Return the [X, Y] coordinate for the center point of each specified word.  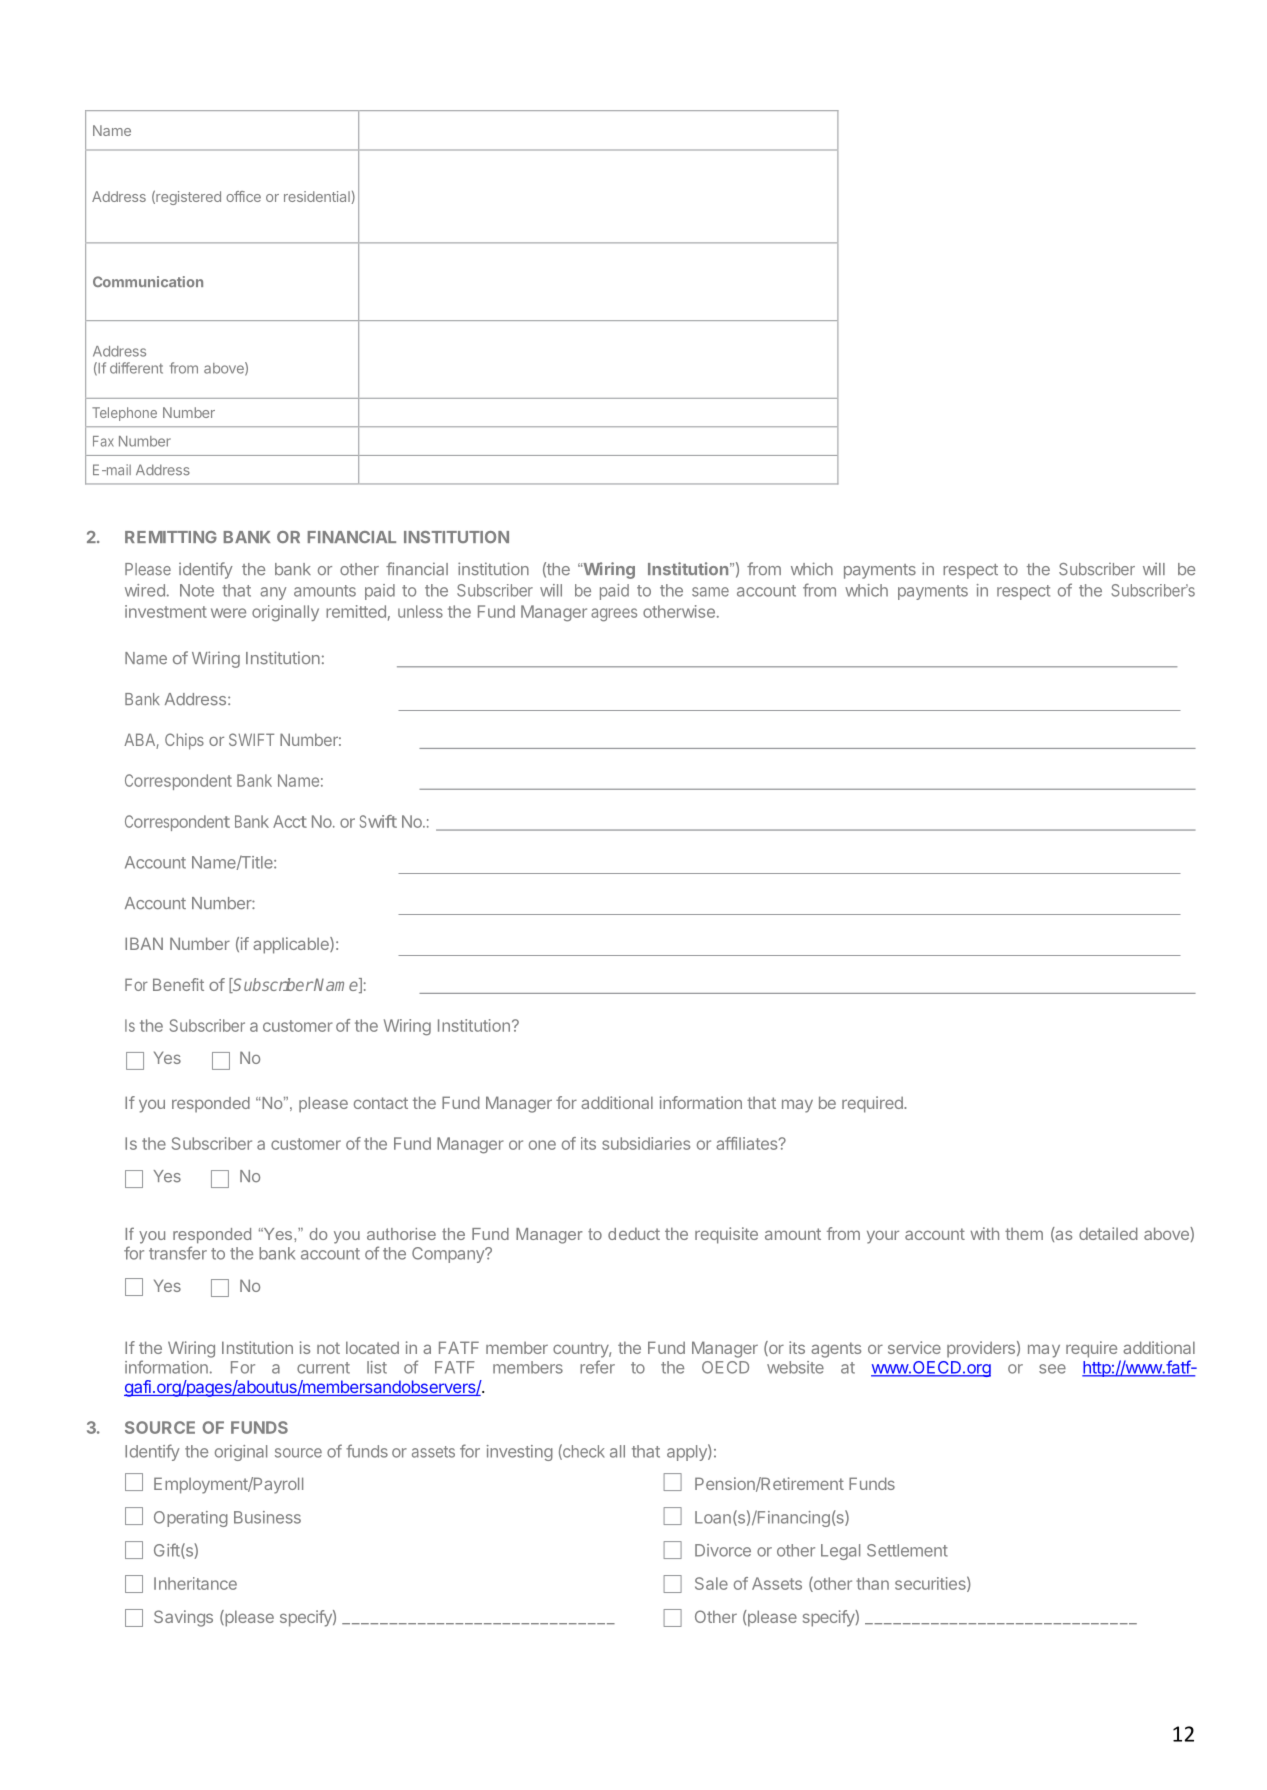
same [710, 592]
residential [317, 196]
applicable [292, 945]
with [984, 1233]
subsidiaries [646, 1143]
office [243, 196]
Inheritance [195, 1583]
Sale [711, 1583]
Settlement [907, 1550]
